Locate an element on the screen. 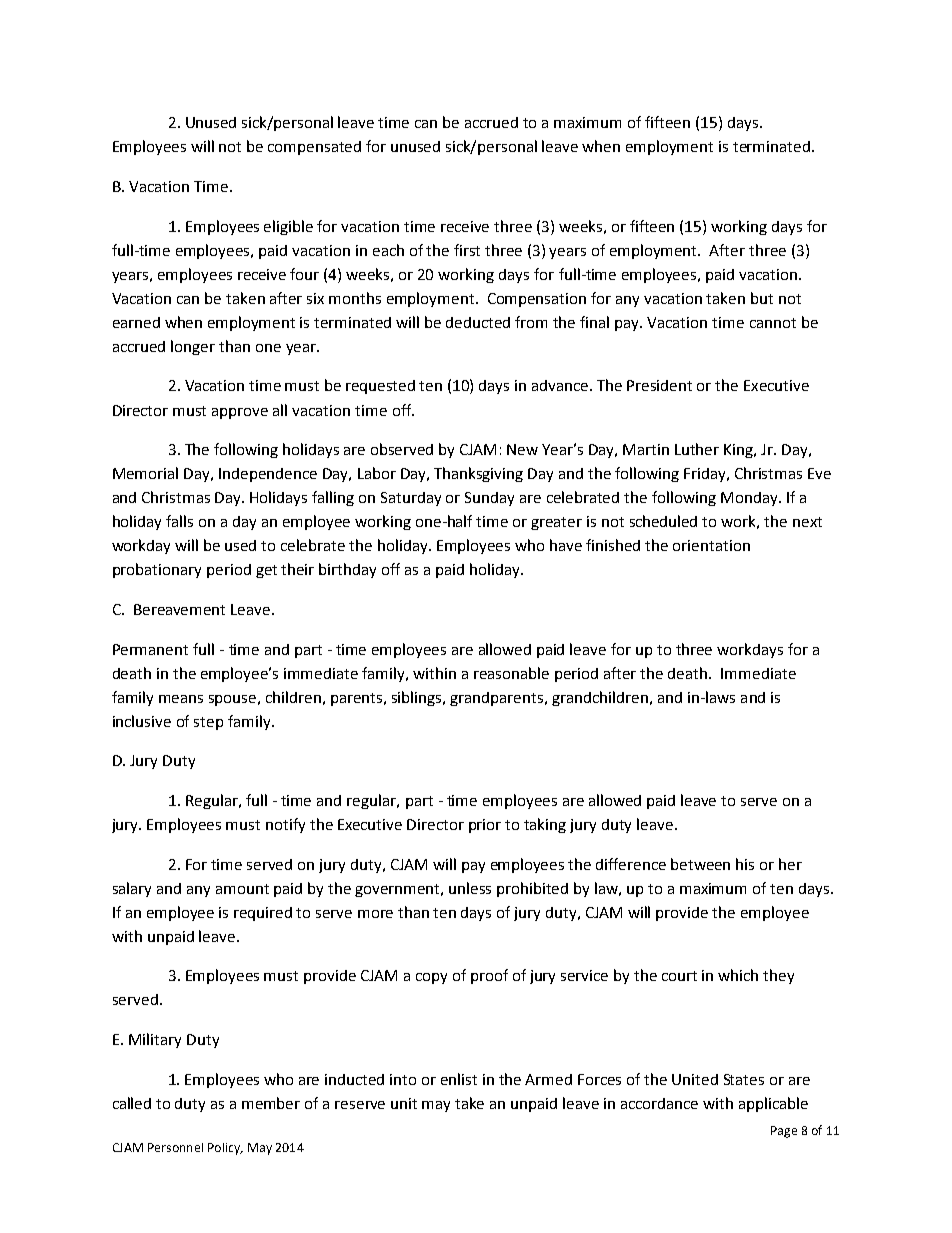 This screenshot has width=952, height=1233. Policy is located at coordinates (225, 1149).
